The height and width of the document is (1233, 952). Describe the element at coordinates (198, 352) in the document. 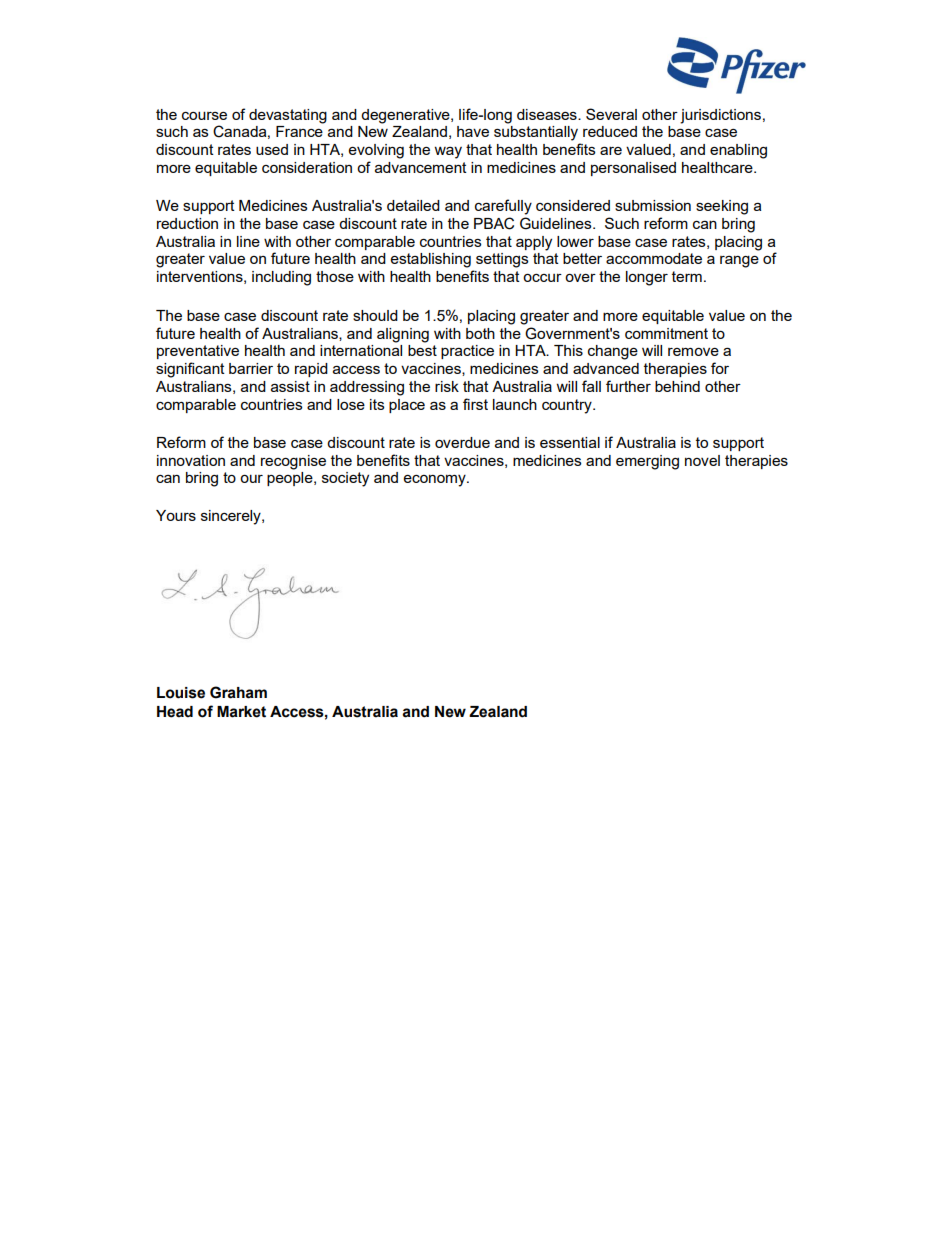

I see `preventative` at that location.
